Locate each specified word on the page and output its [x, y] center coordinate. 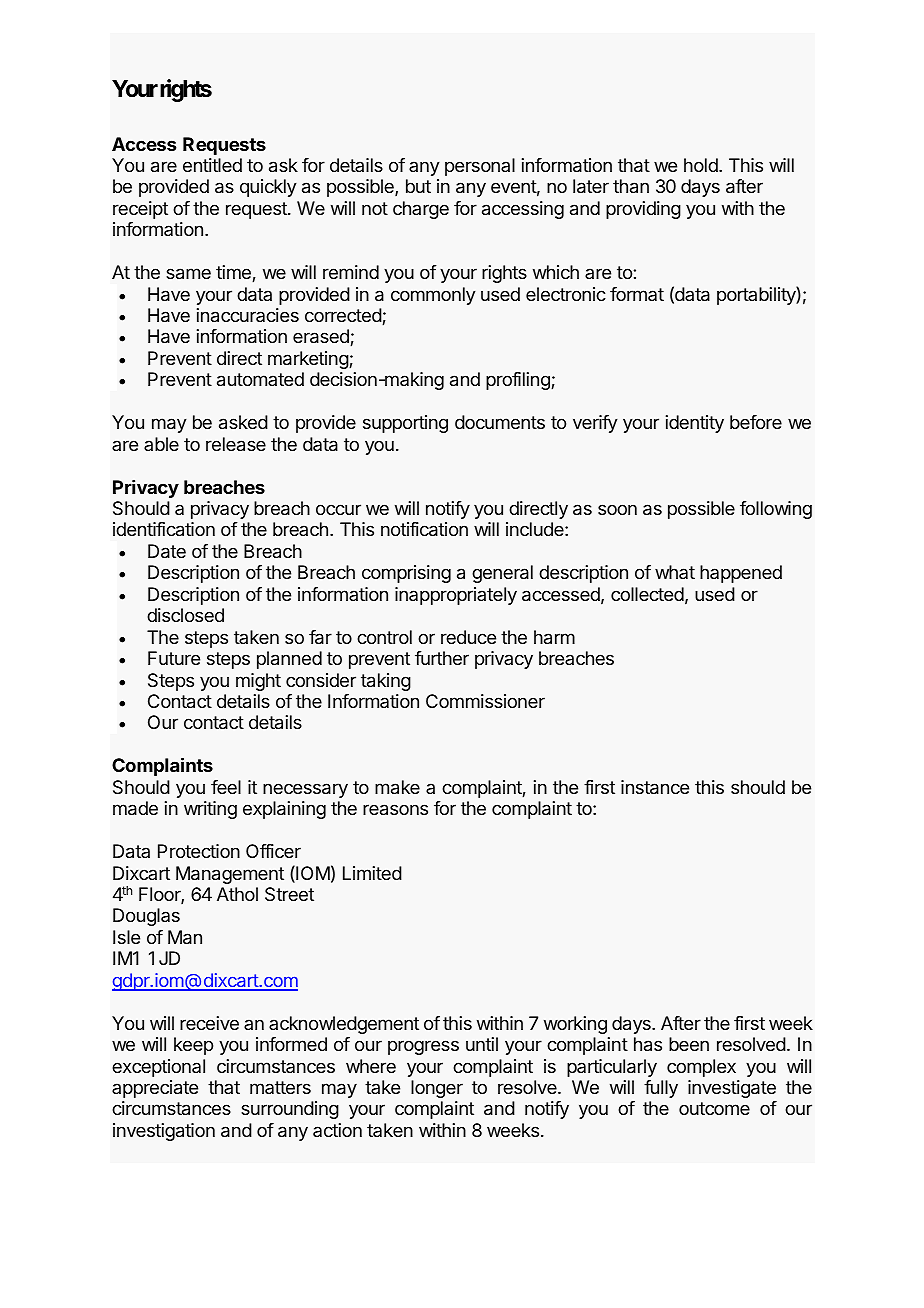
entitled [212, 165]
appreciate [155, 1089]
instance [655, 787]
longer [437, 1089]
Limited [372, 873]
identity [695, 424]
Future [174, 658]
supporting [405, 424]
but [418, 186]
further [442, 658]
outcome [714, 1108]
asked [243, 422]
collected [647, 594]
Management [230, 875]
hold [702, 165]
